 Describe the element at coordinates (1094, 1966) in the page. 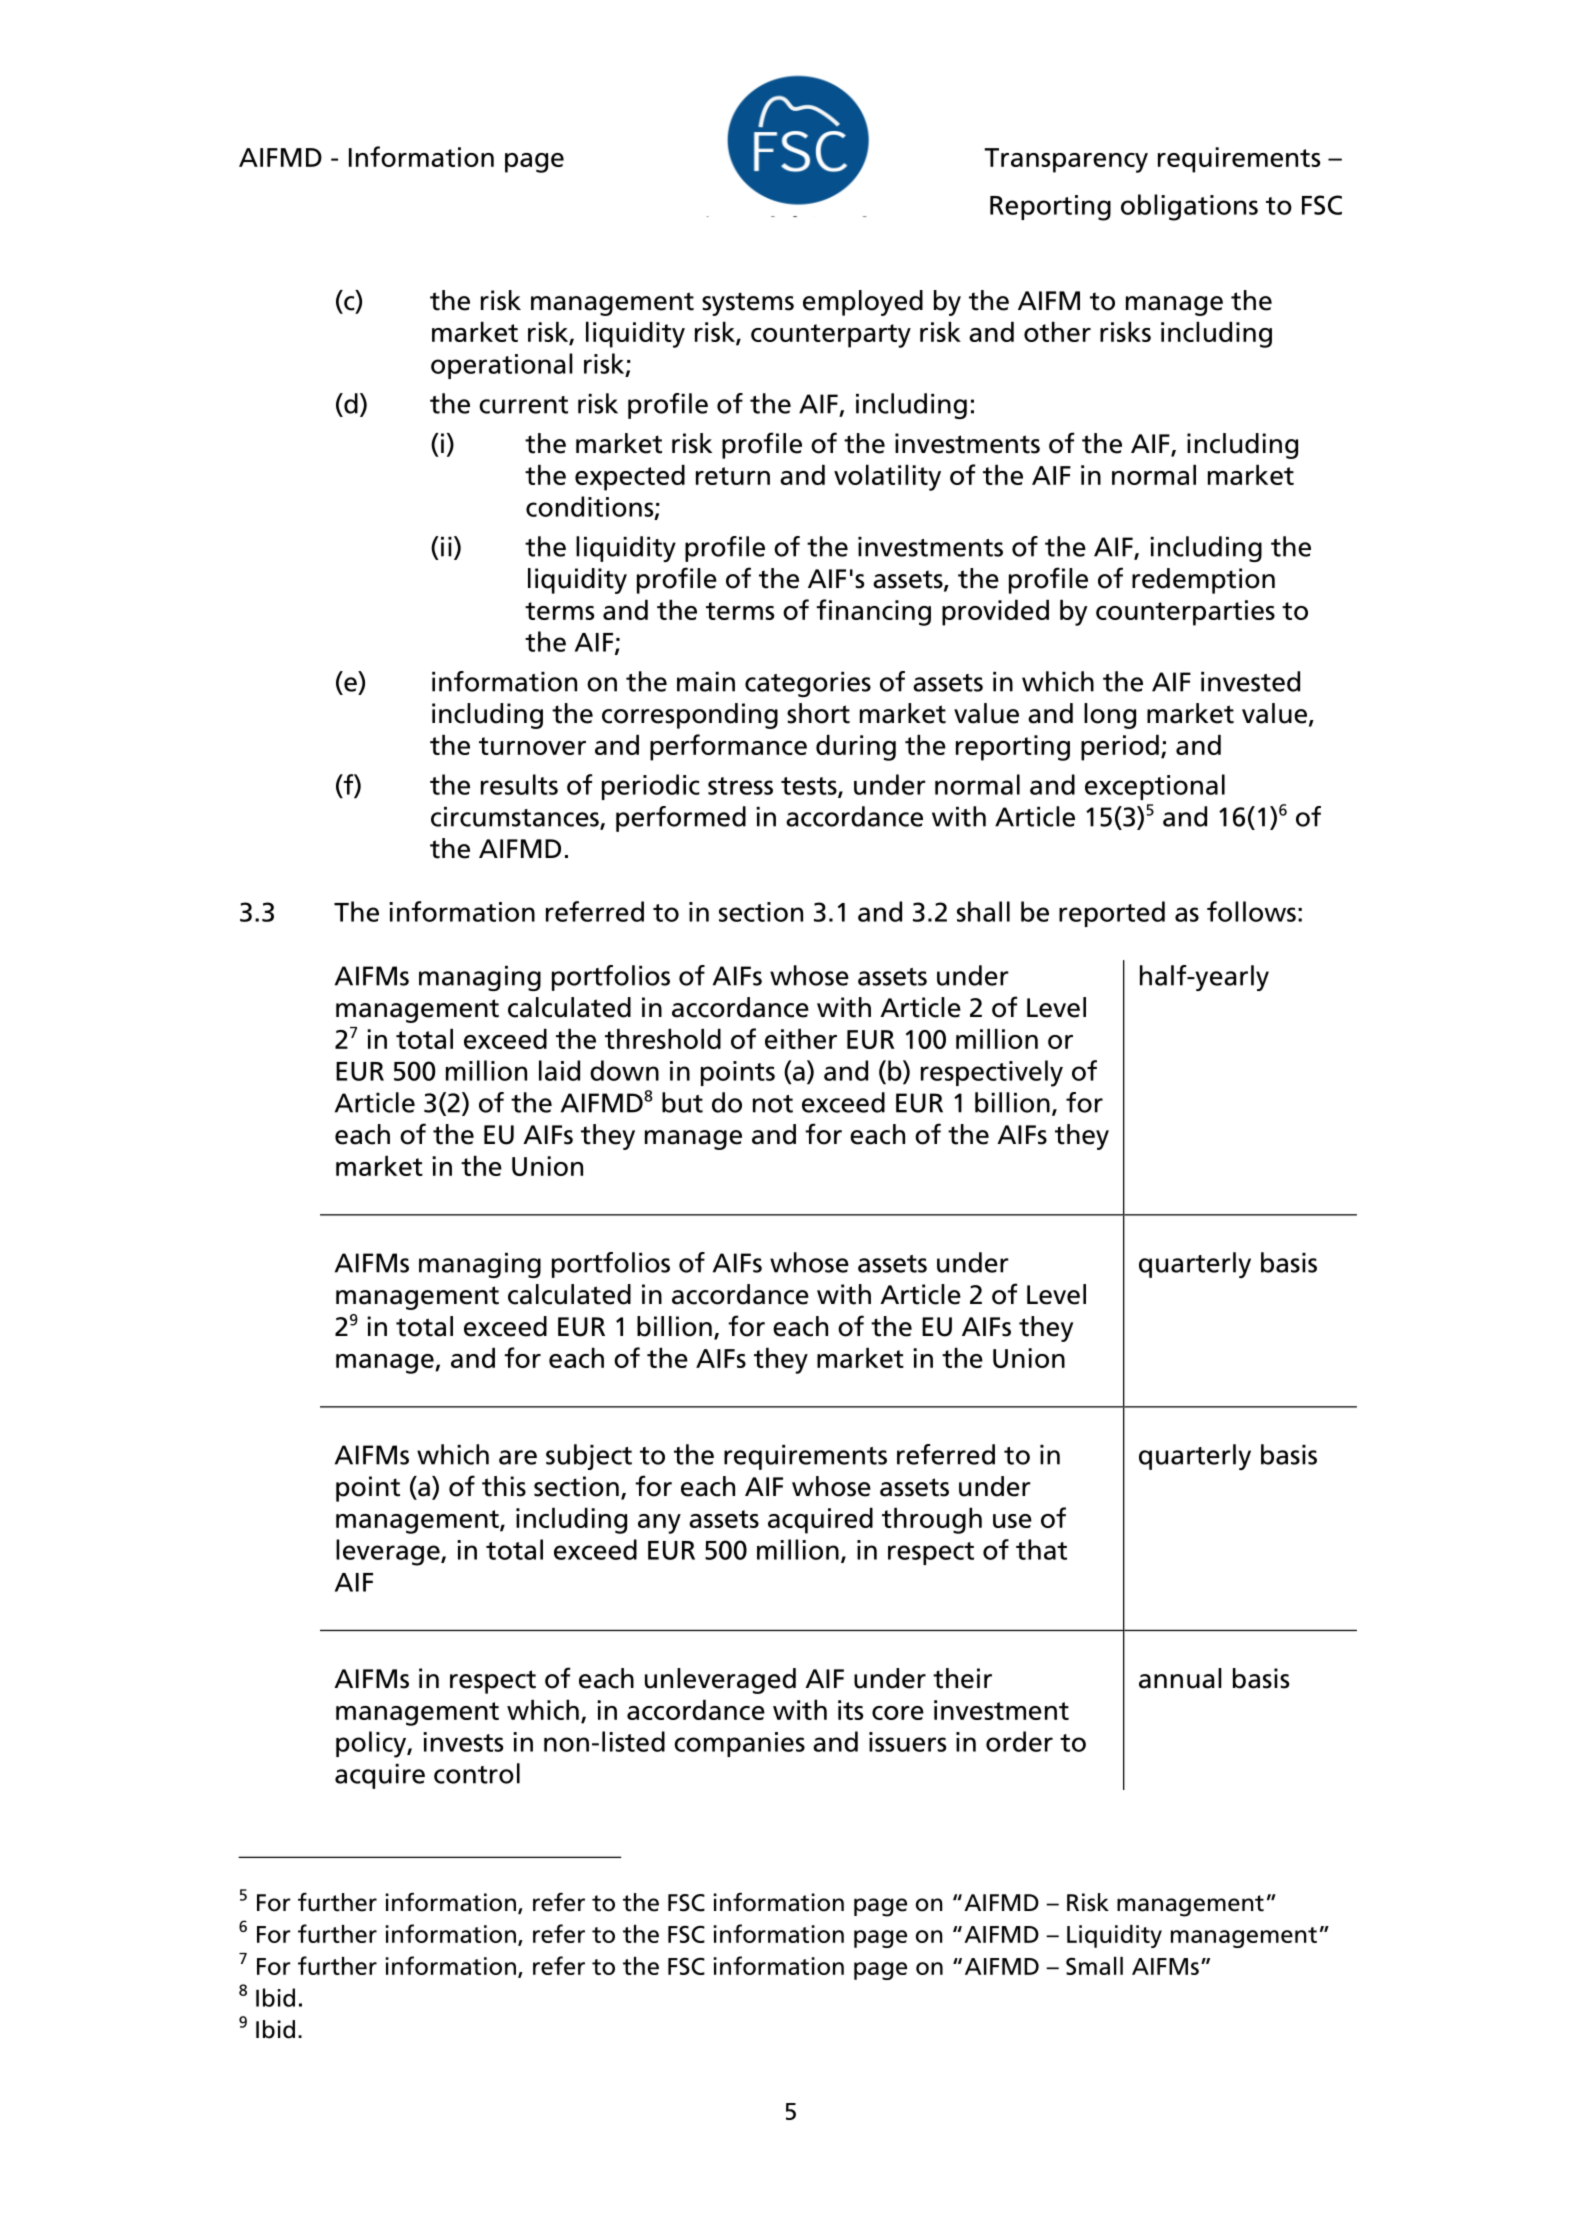

I see `Small` at that location.
